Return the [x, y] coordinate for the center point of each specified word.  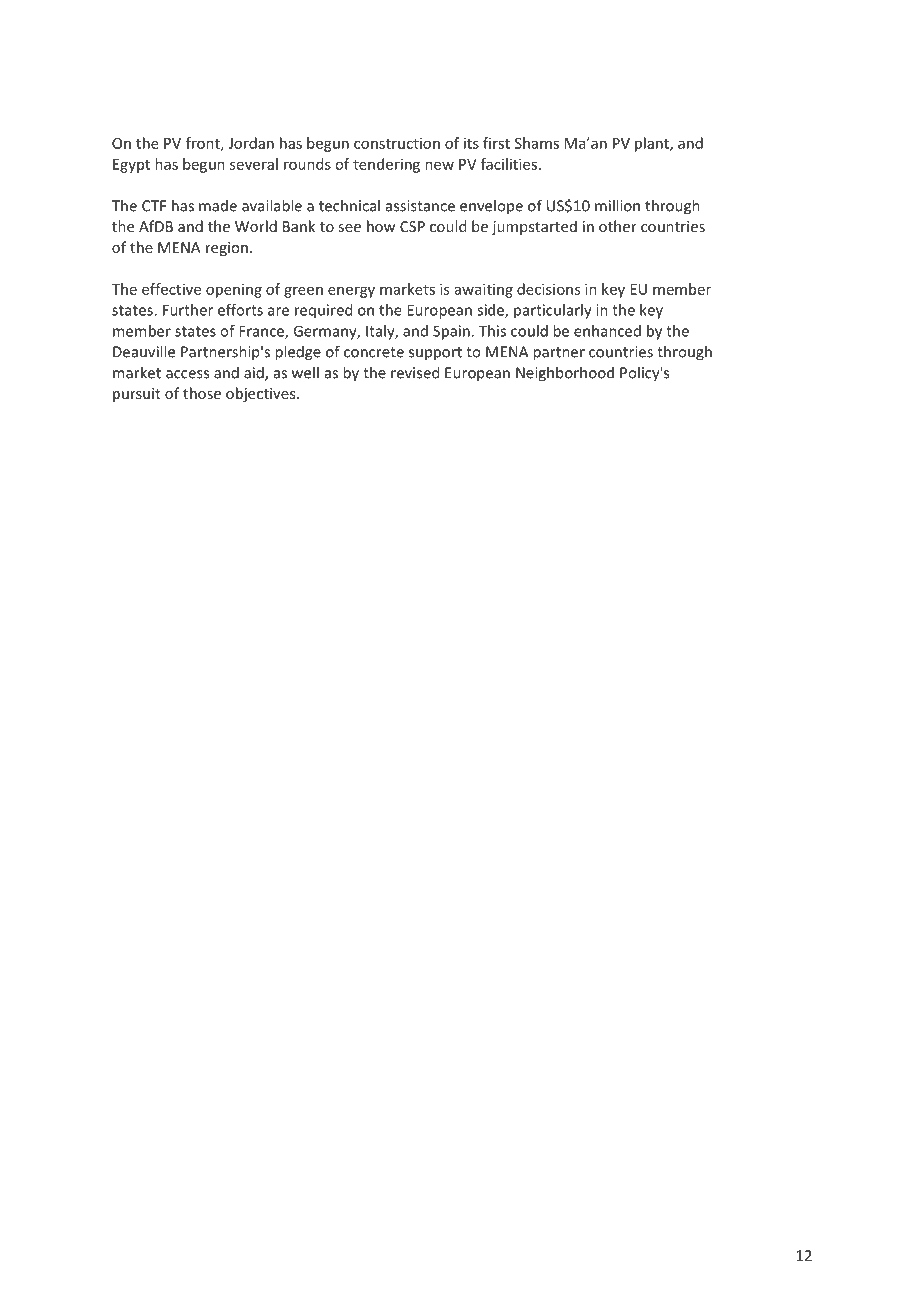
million [617, 205]
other [618, 226]
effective [171, 289]
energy [351, 292]
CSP [412, 226]
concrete [374, 352]
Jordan [251, 143]
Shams [537, 143]
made [218, 206]
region [227, 249]
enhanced [607, 331]
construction [397, 143]
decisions [548, 289]
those [202, 393]
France [262, 332]
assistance [420, 206]
